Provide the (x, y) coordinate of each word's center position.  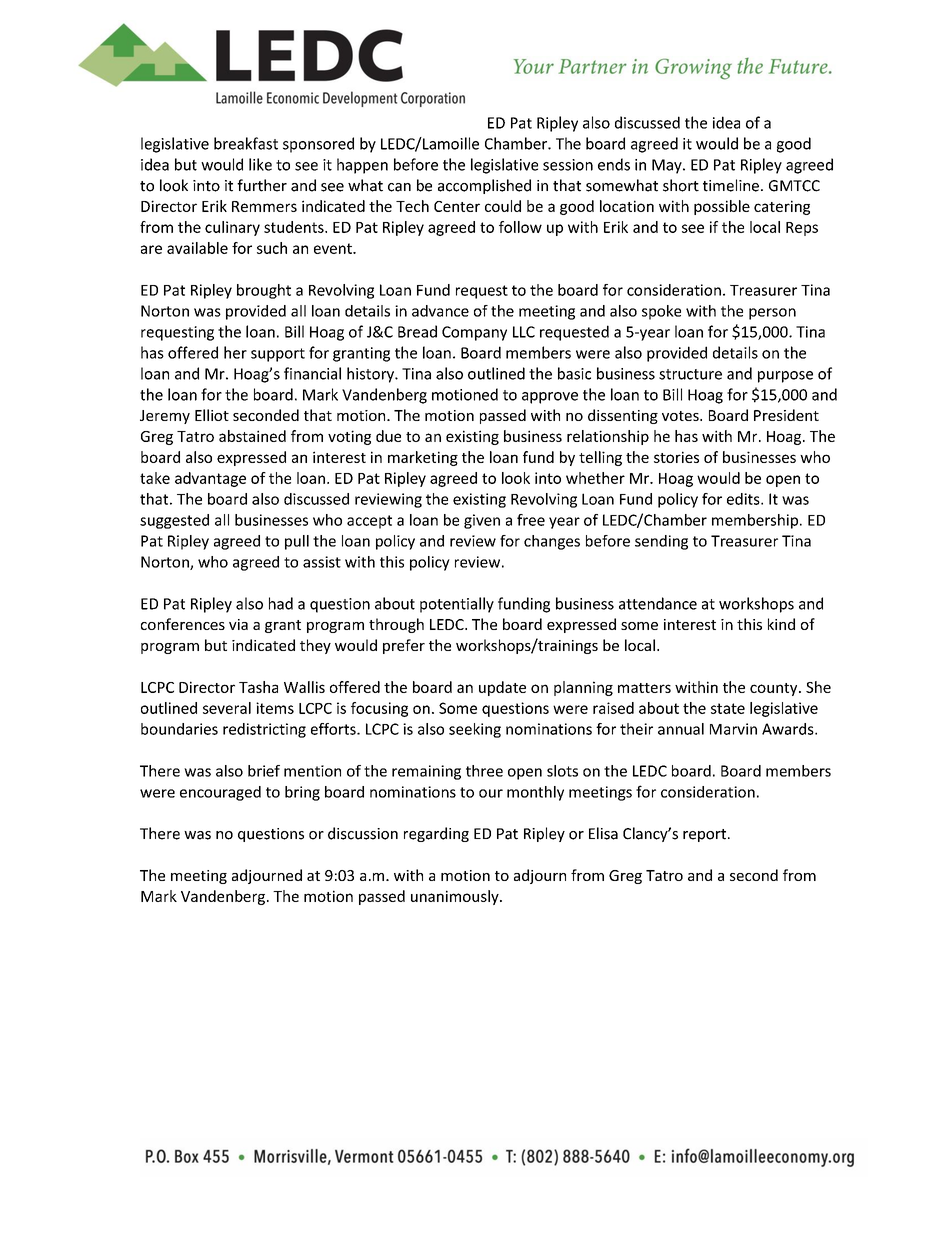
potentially (457, 605)
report (706, 835)
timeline (731, 185)
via (238, 624)
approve (550, 398)
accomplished (484, 186)
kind (781, 624)
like (260, 164)
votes (681, 416)
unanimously (456, 897)
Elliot (212, 415)
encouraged (220, 793)
